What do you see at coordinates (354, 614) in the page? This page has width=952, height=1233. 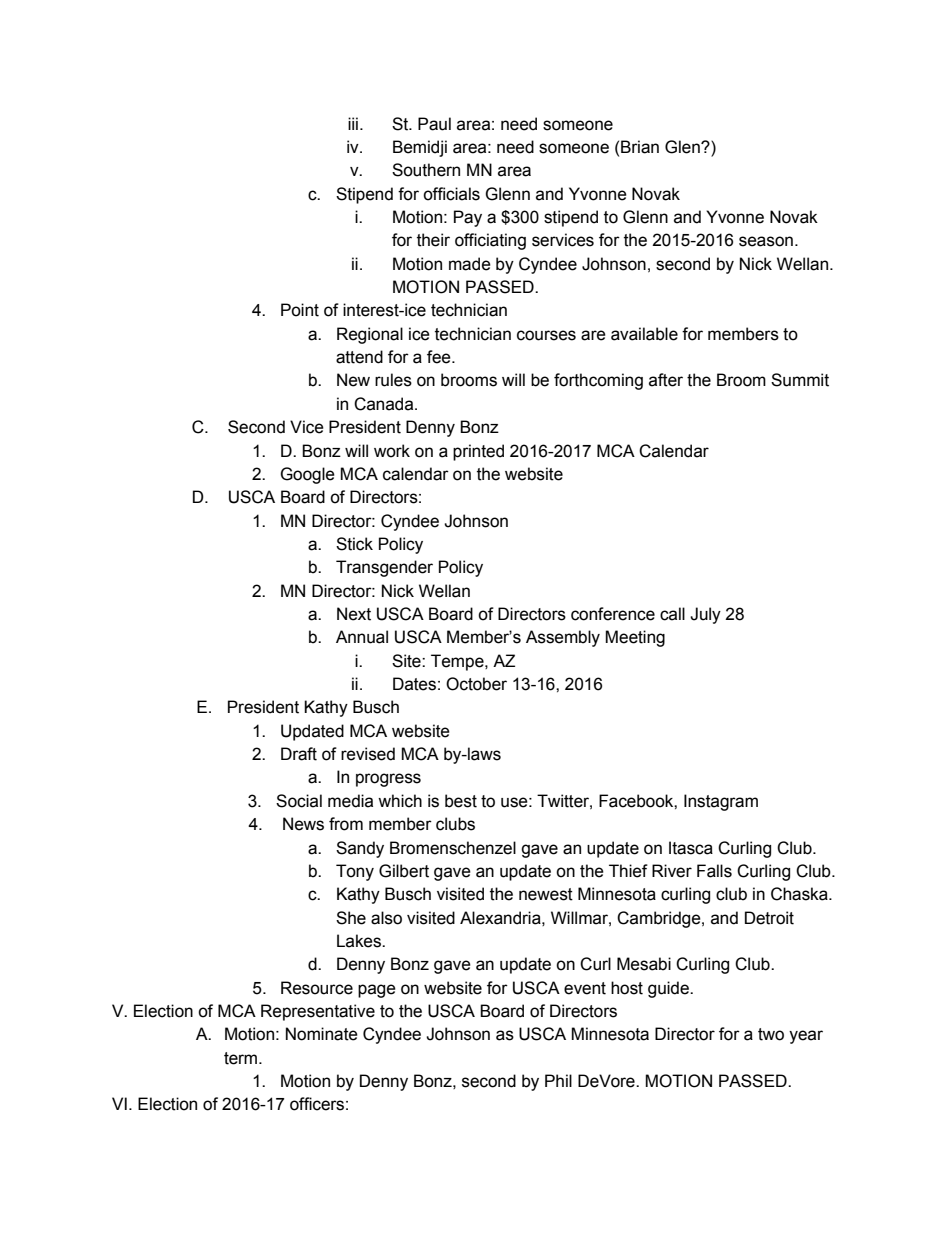 I see `Next` at bounding box center [354, 614].
